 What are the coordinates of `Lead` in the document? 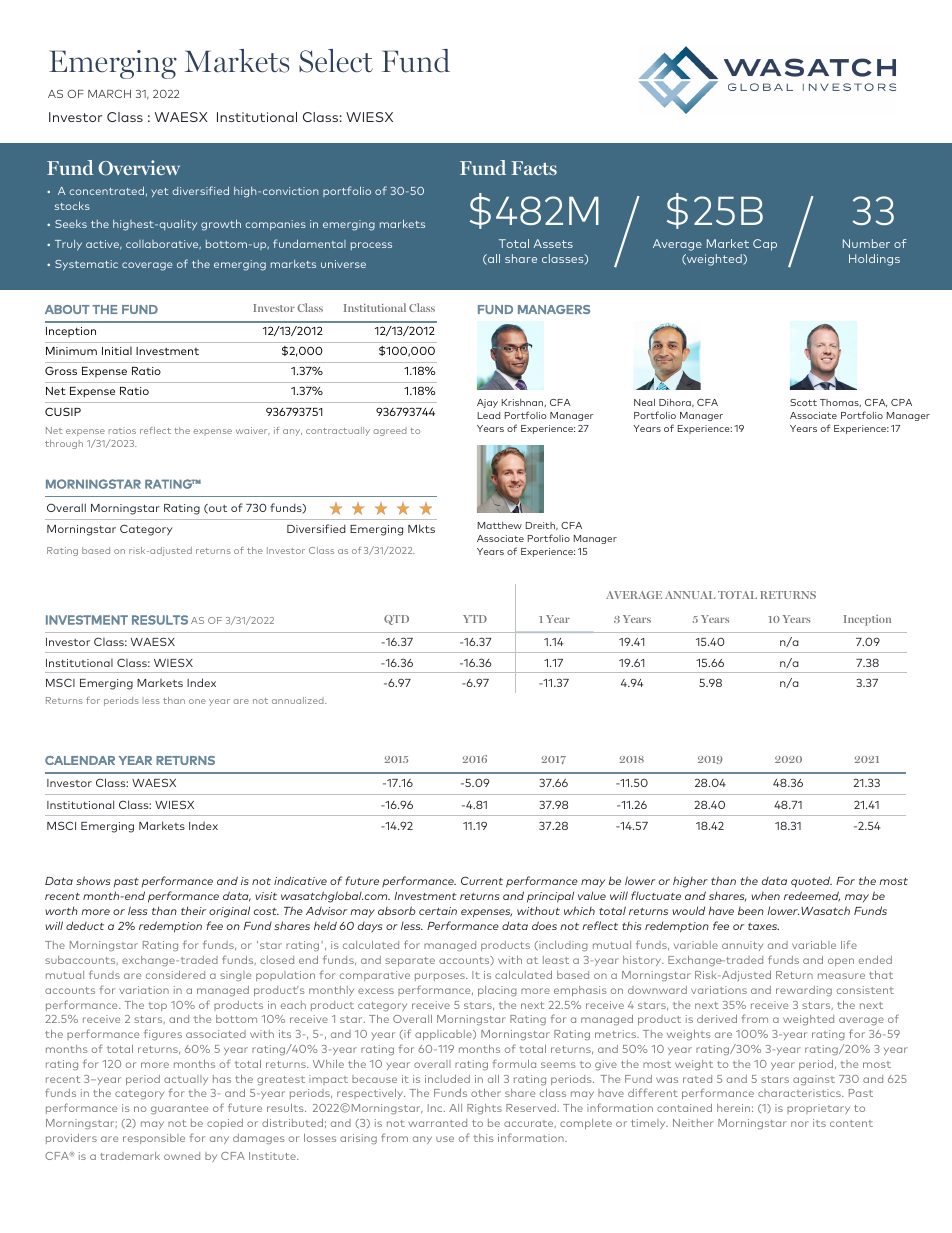 It's located at (489, 415).
